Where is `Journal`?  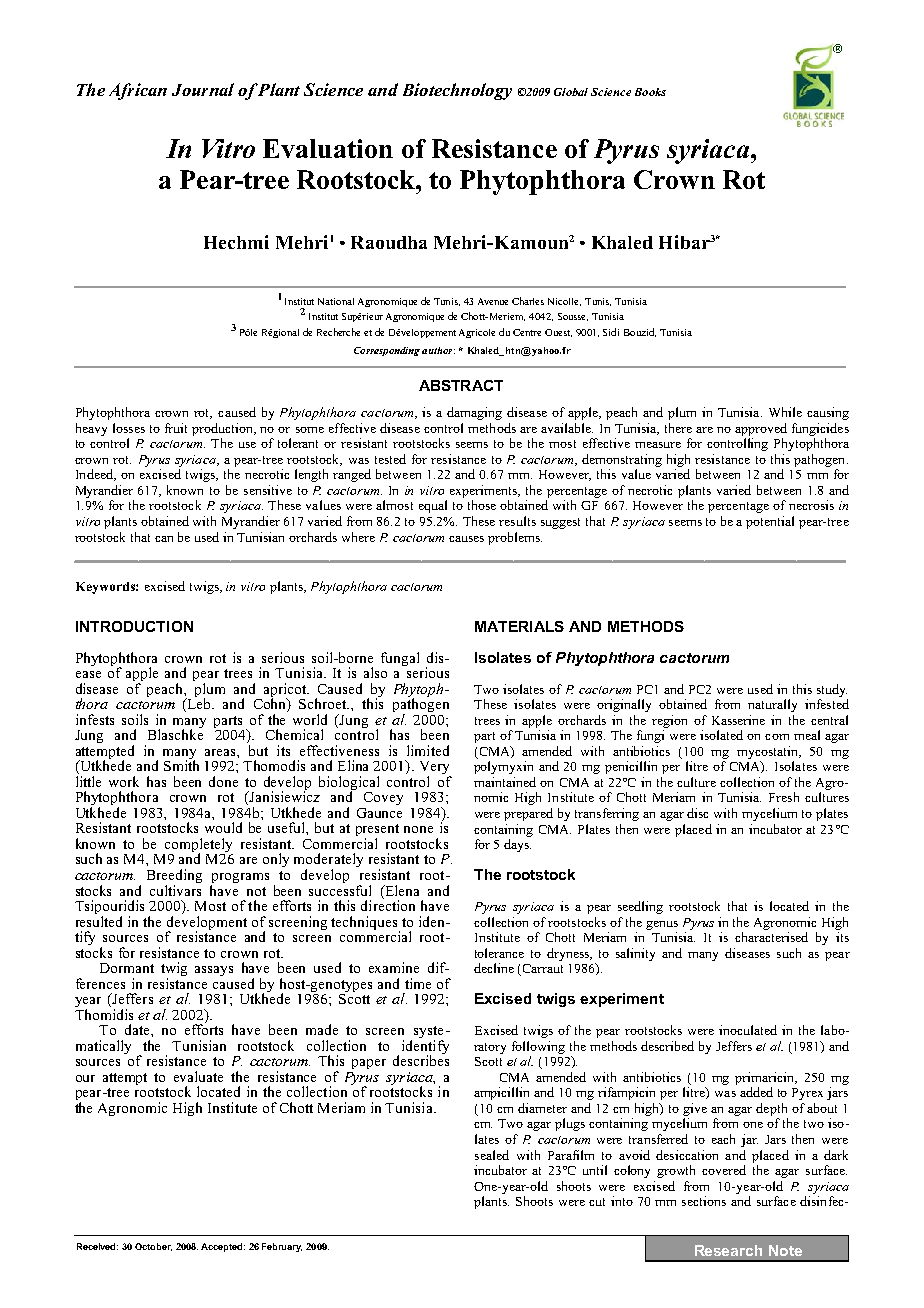 Journal is located at coordinates (203, 89).
